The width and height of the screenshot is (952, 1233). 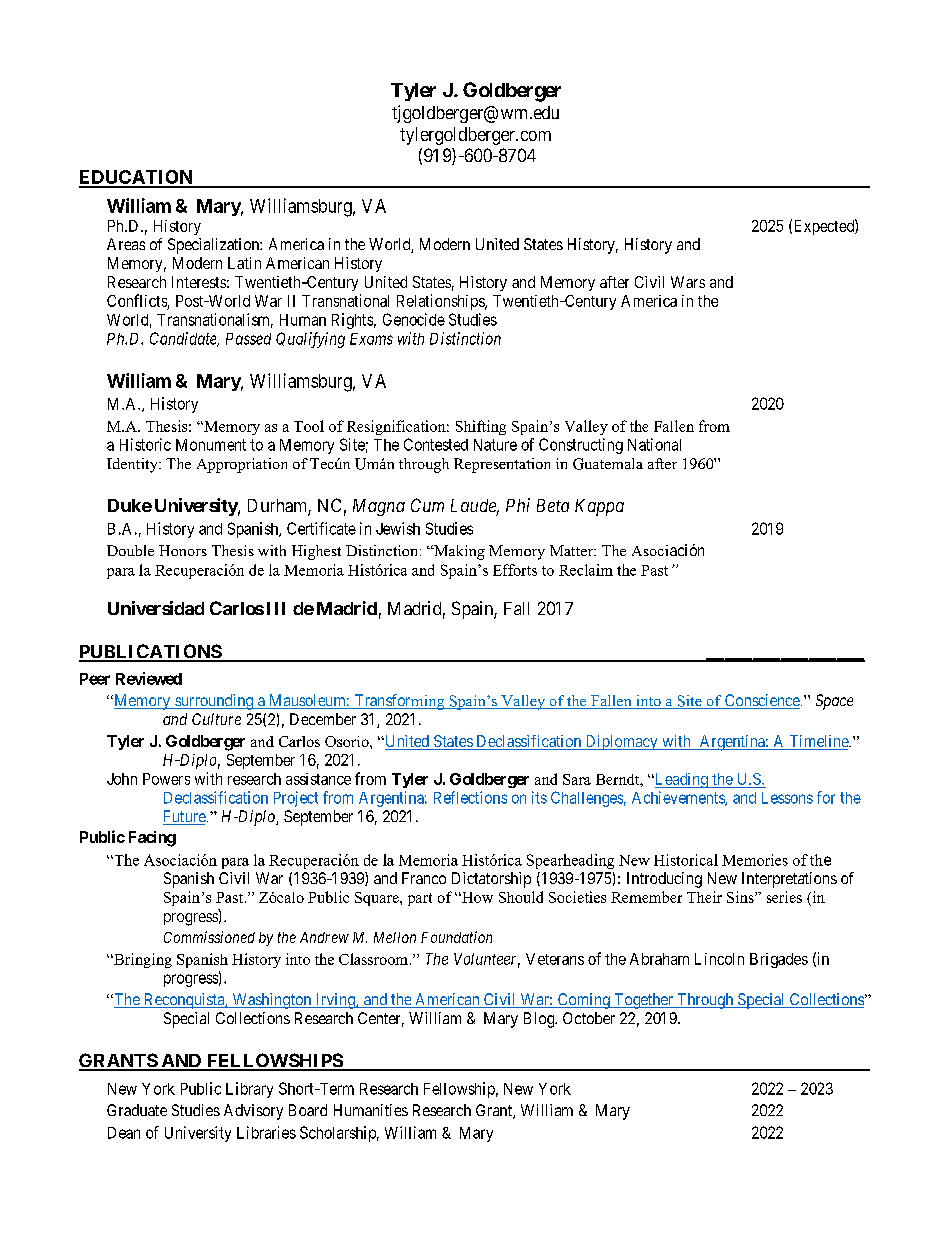 What do you see at coordinates (152, 839) in the screenshot?
I see `Facing` at bounding box center [152, 839].
